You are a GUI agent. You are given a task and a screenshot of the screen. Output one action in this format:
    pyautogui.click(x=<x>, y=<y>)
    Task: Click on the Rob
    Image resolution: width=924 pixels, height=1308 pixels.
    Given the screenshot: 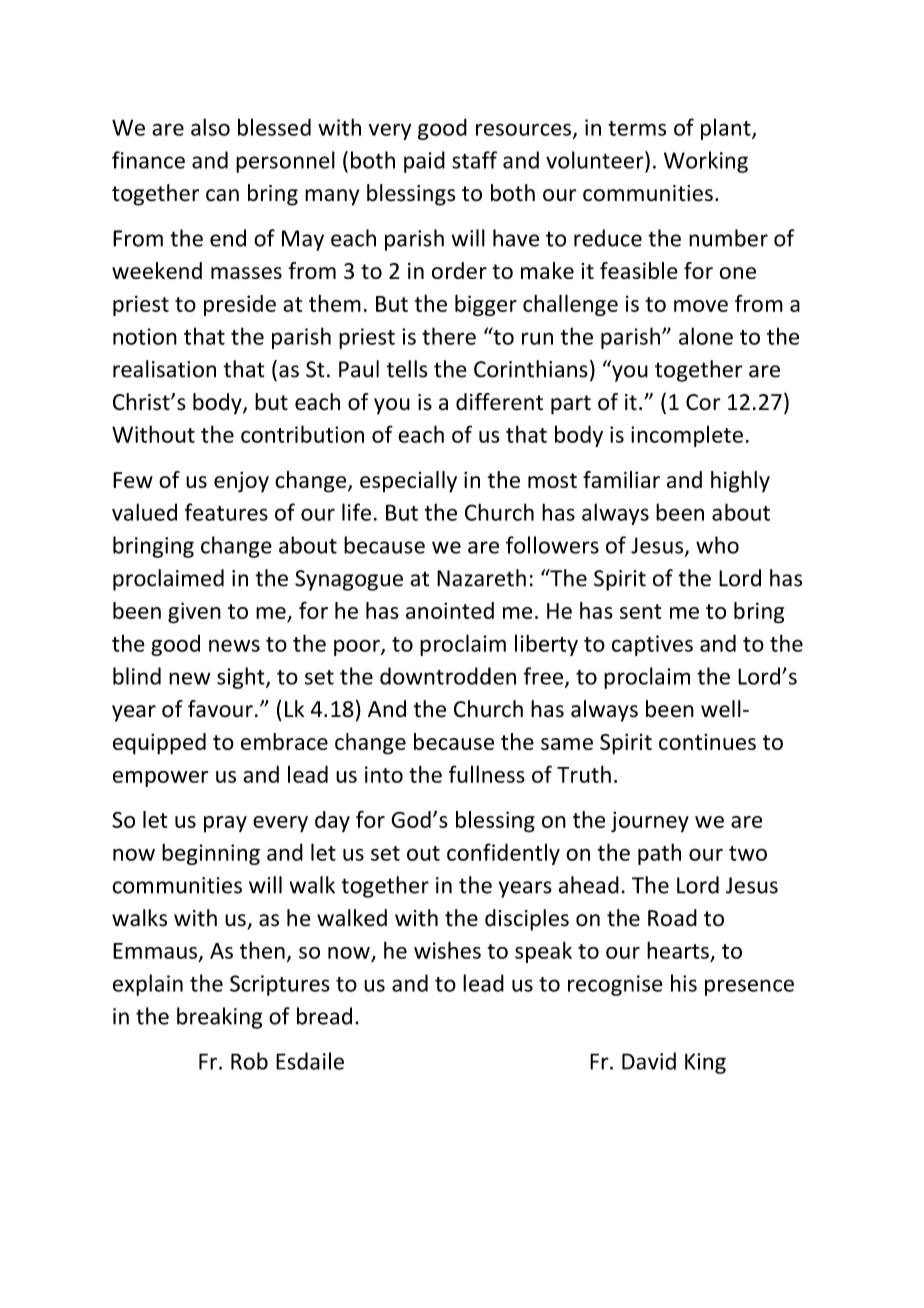 What is the action you would take?
    pyautogui.click(x=249, y=1061)
